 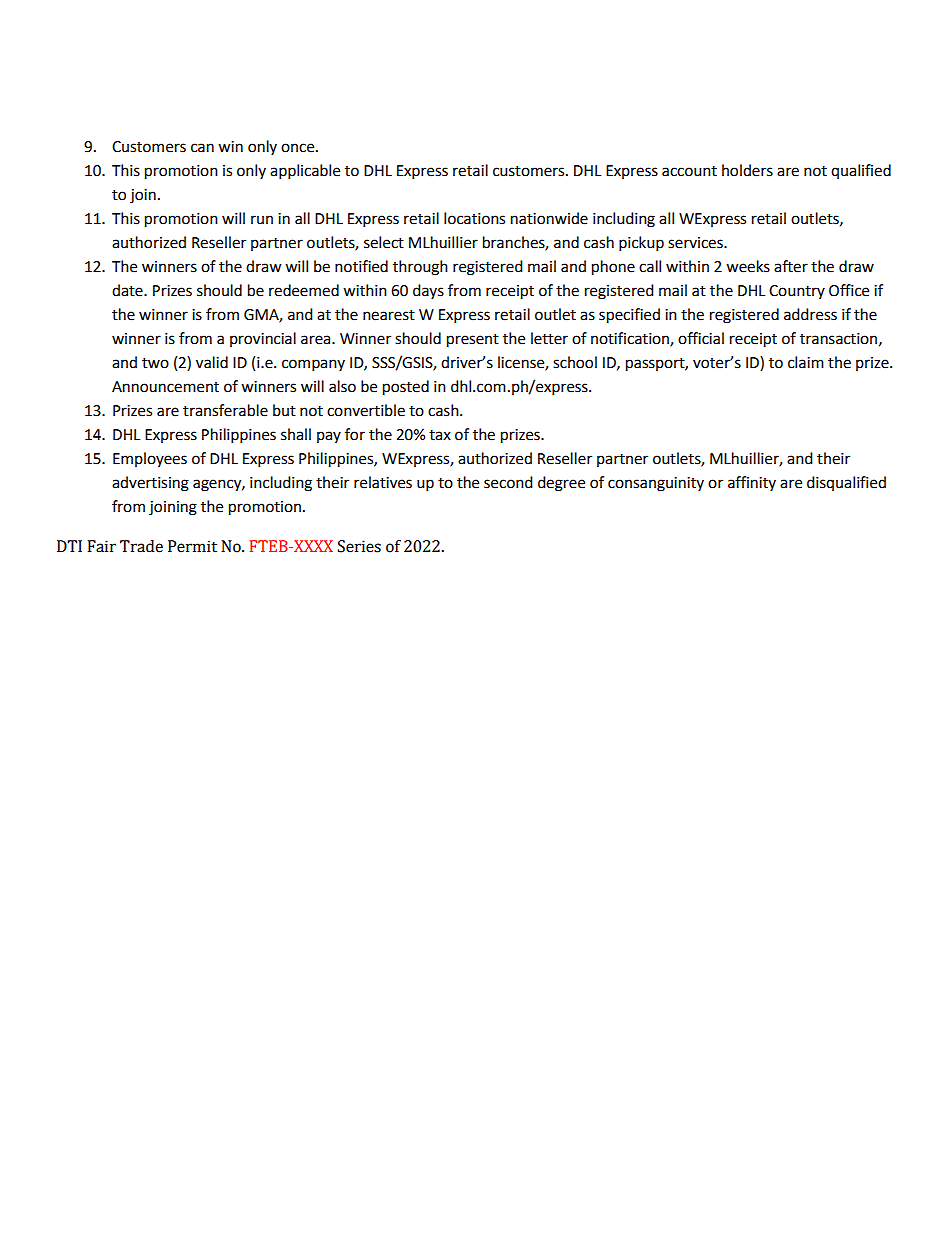 What do you see at coordinates (128, 290) in the screenshot?
I see `date` at bounding box center [128, 290].
